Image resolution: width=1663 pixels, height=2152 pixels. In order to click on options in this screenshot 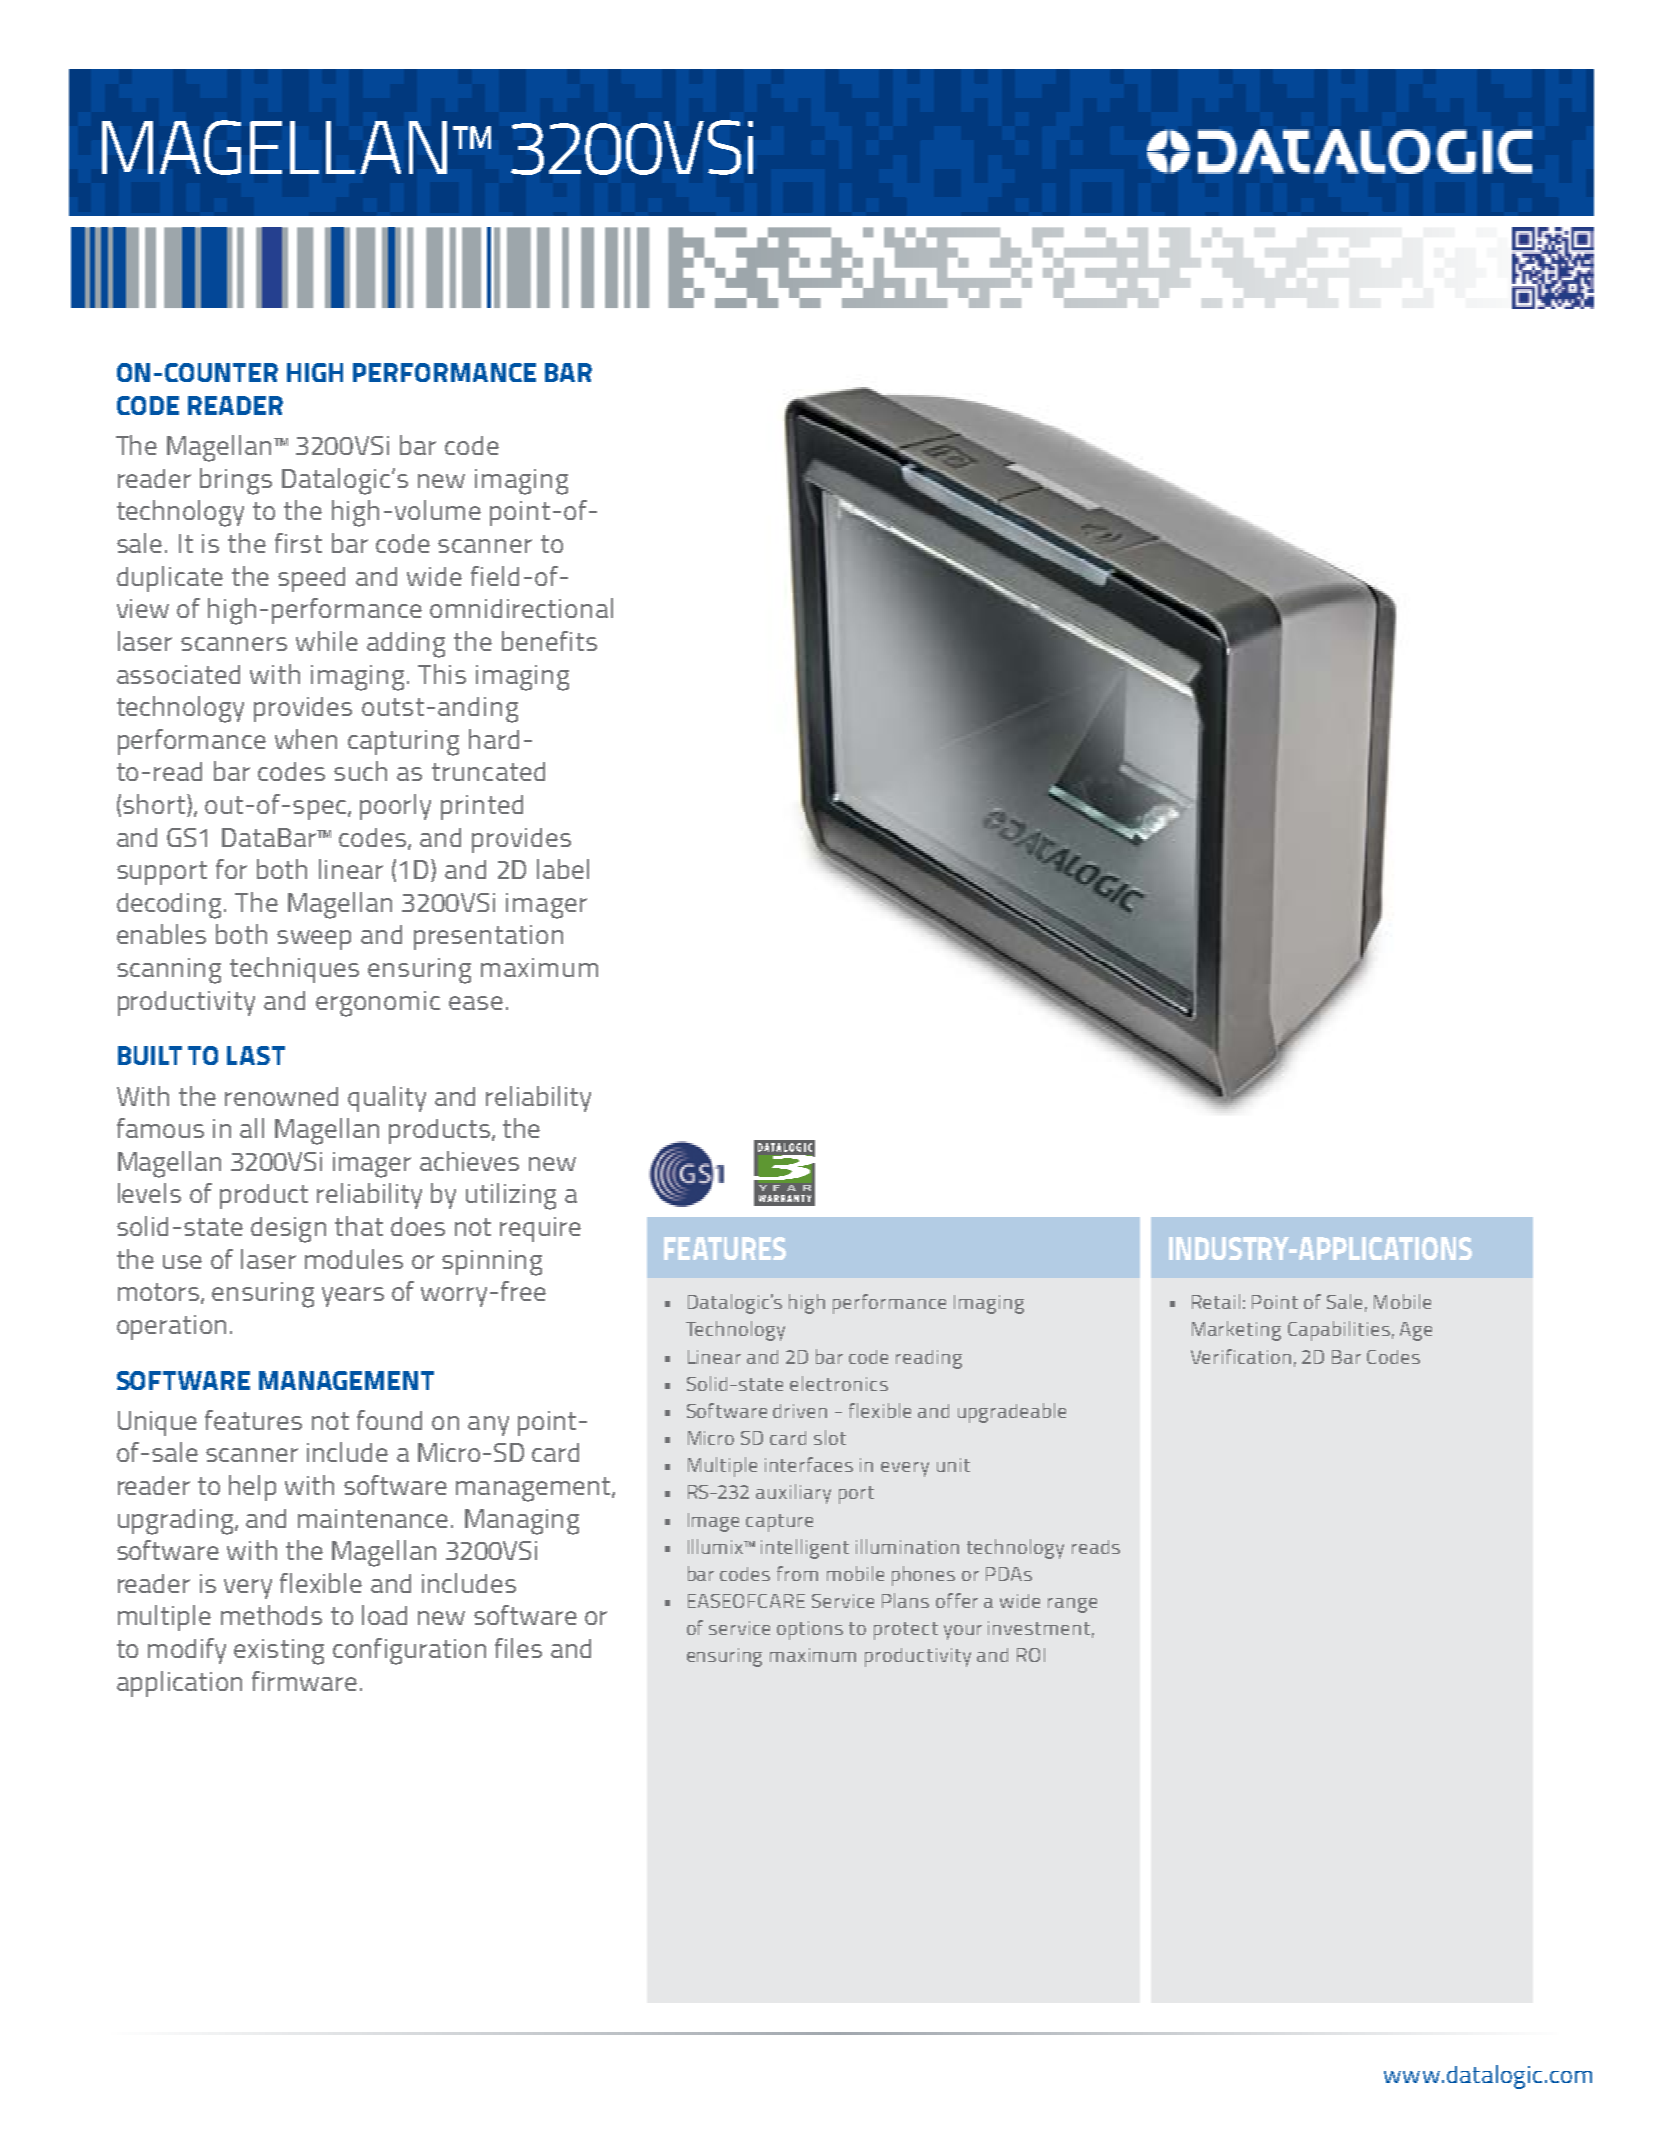, I will do `click(810, 1630)`.
